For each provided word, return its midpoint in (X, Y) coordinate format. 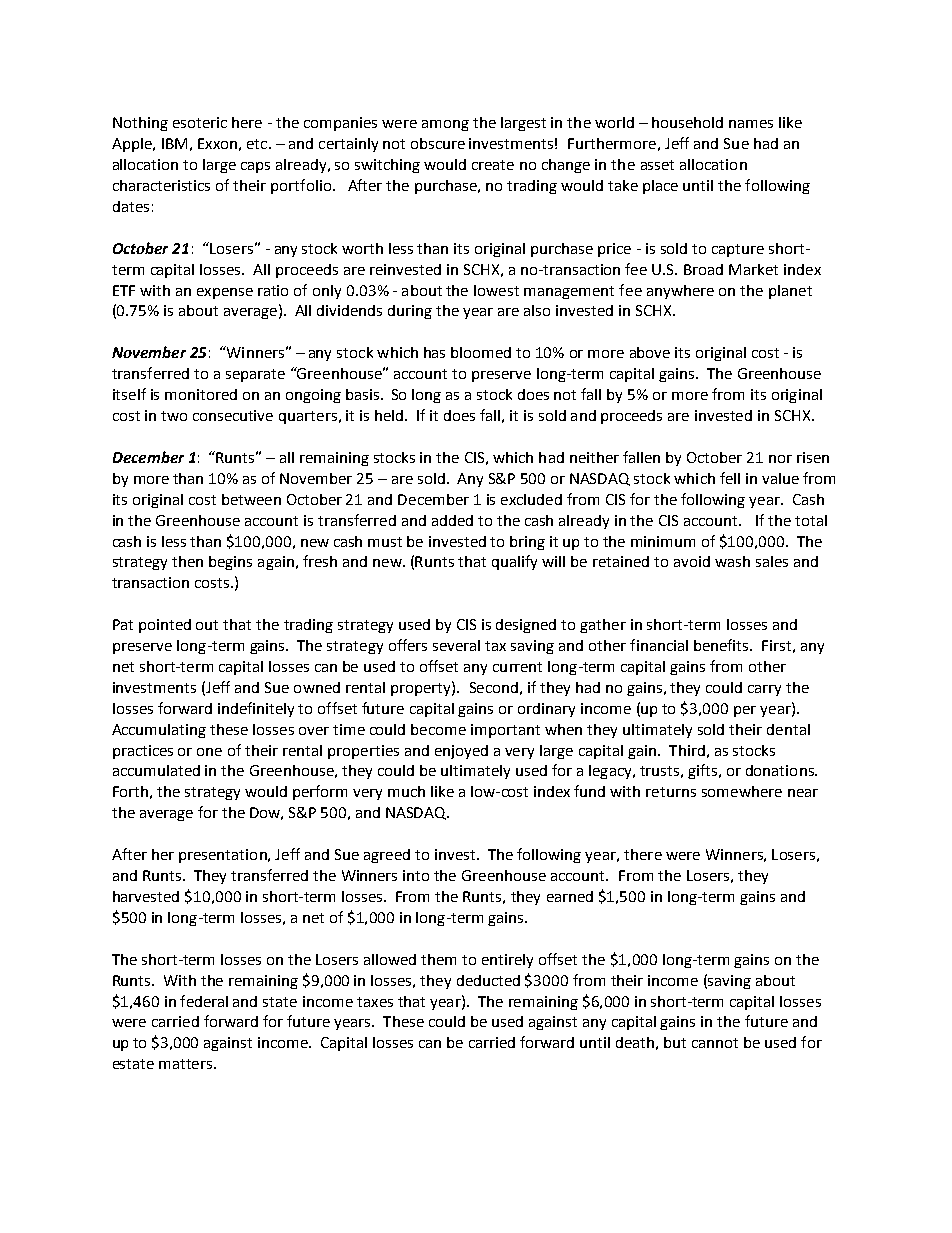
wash (732, 561)
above (650, 352)
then (187, 561)
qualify (514, 562)
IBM (174, 143)
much (406, 791)
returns (671, 792)
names (751, 124)
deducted (488, 980)
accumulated (156, 770)
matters (187, 1064)
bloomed (481, 352)
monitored (201, 394)
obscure (438, 143)
